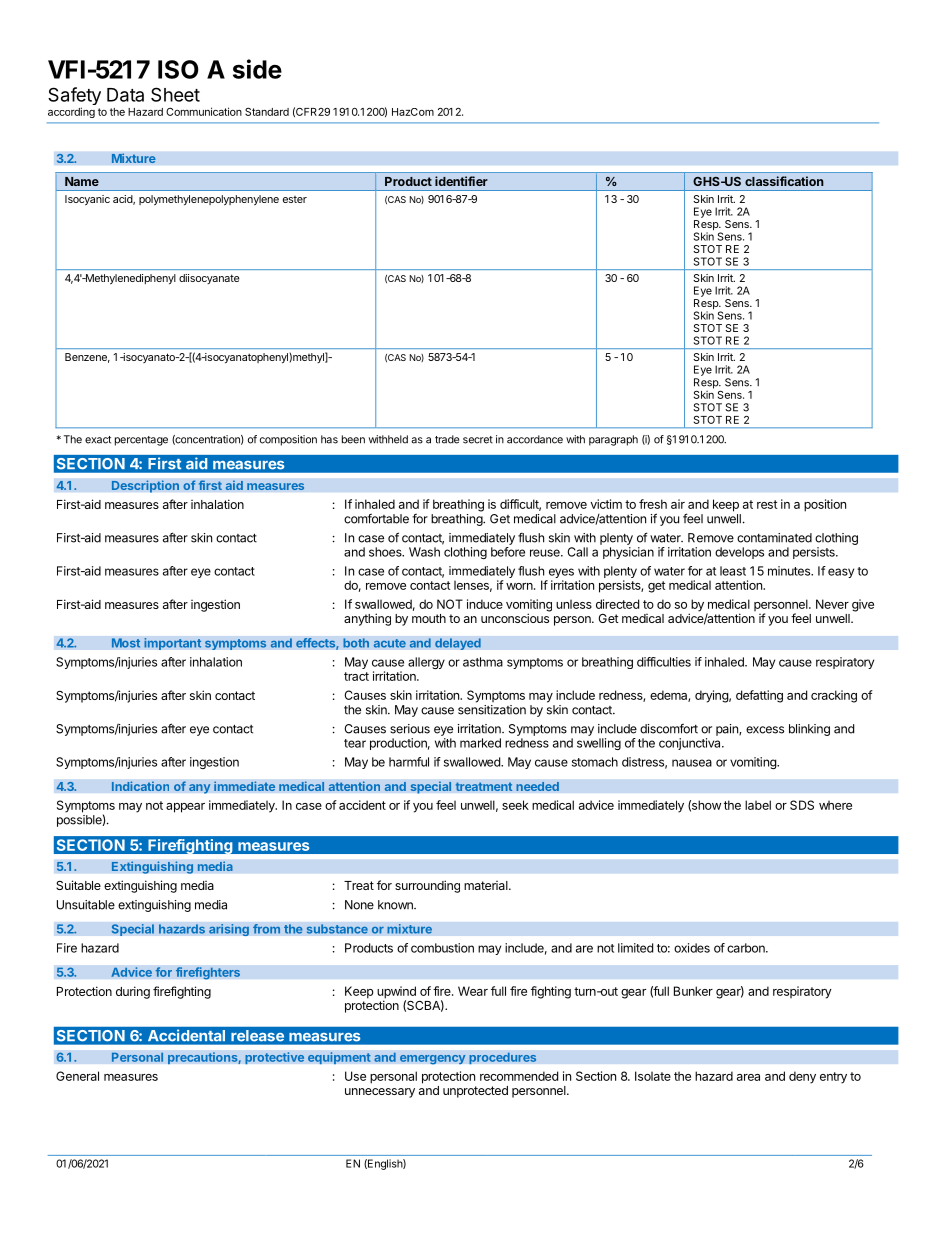 This document has width=952, height=1233. What do you see at coordinates (140, 786) in the document?
I see `Indication` at bounding box center [140, 786].
